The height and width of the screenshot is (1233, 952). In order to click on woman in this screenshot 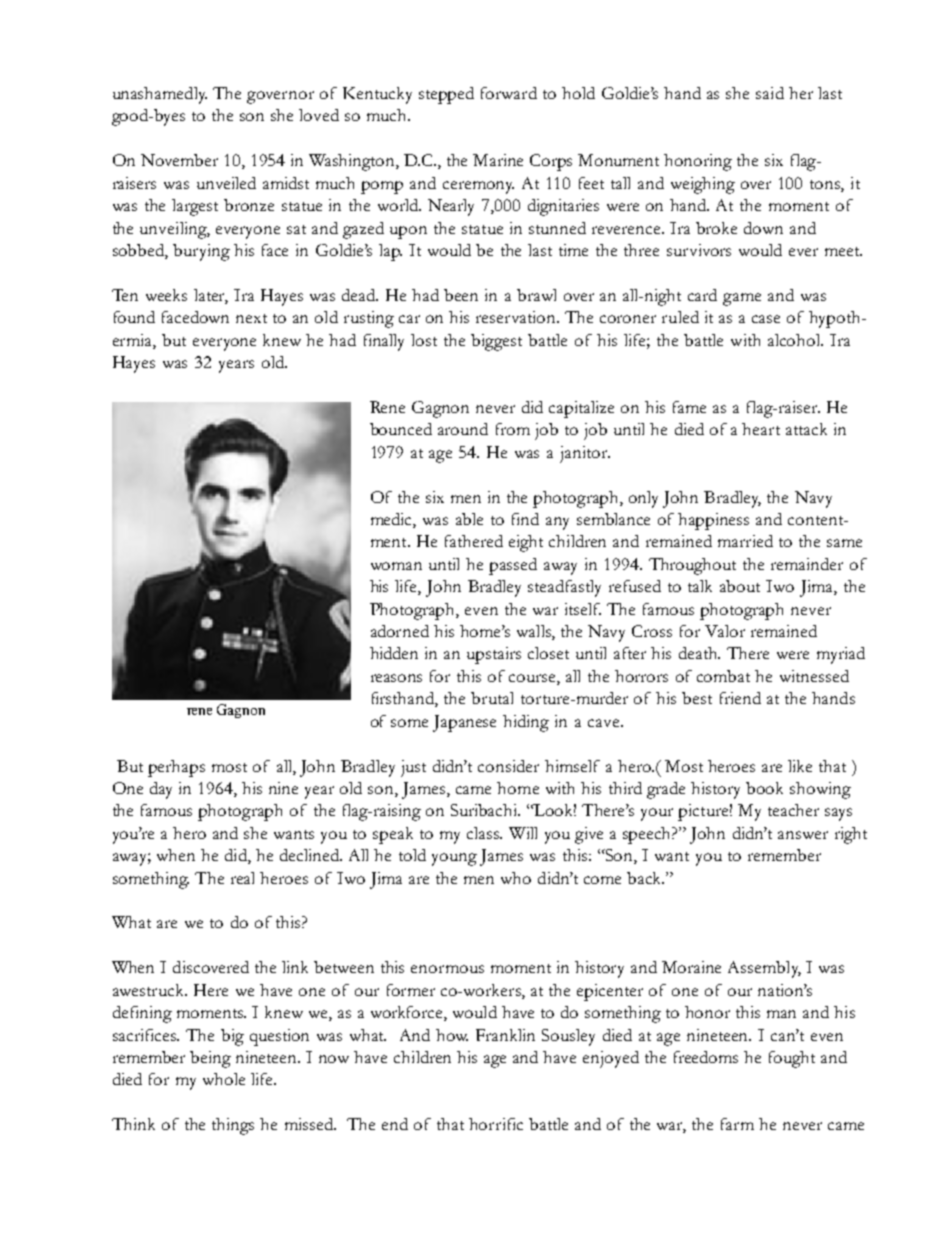, I will do `click(396, 566)`.
